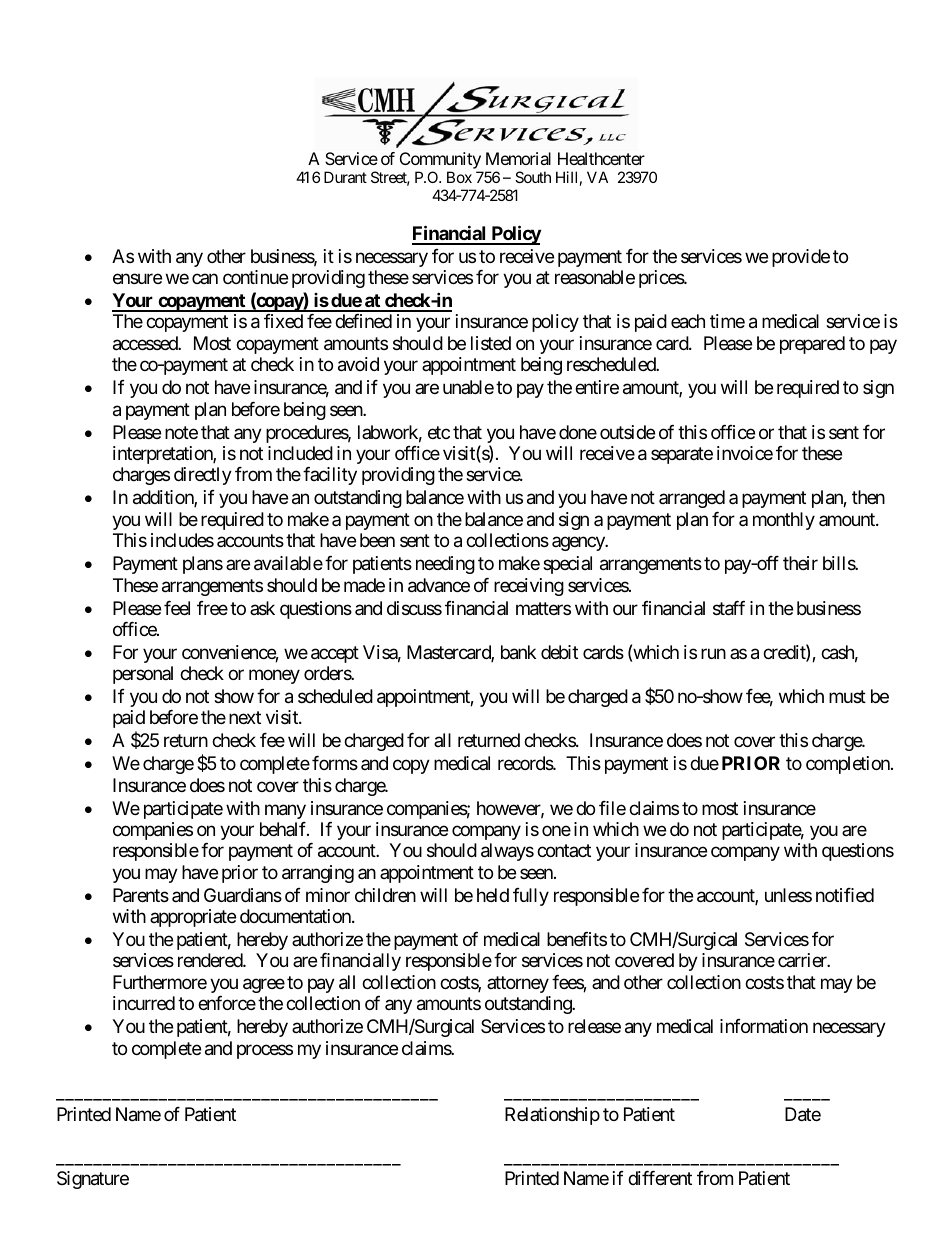 This screenshot has height=1233, width=952. I want to click on bank, so click(518, 652).
